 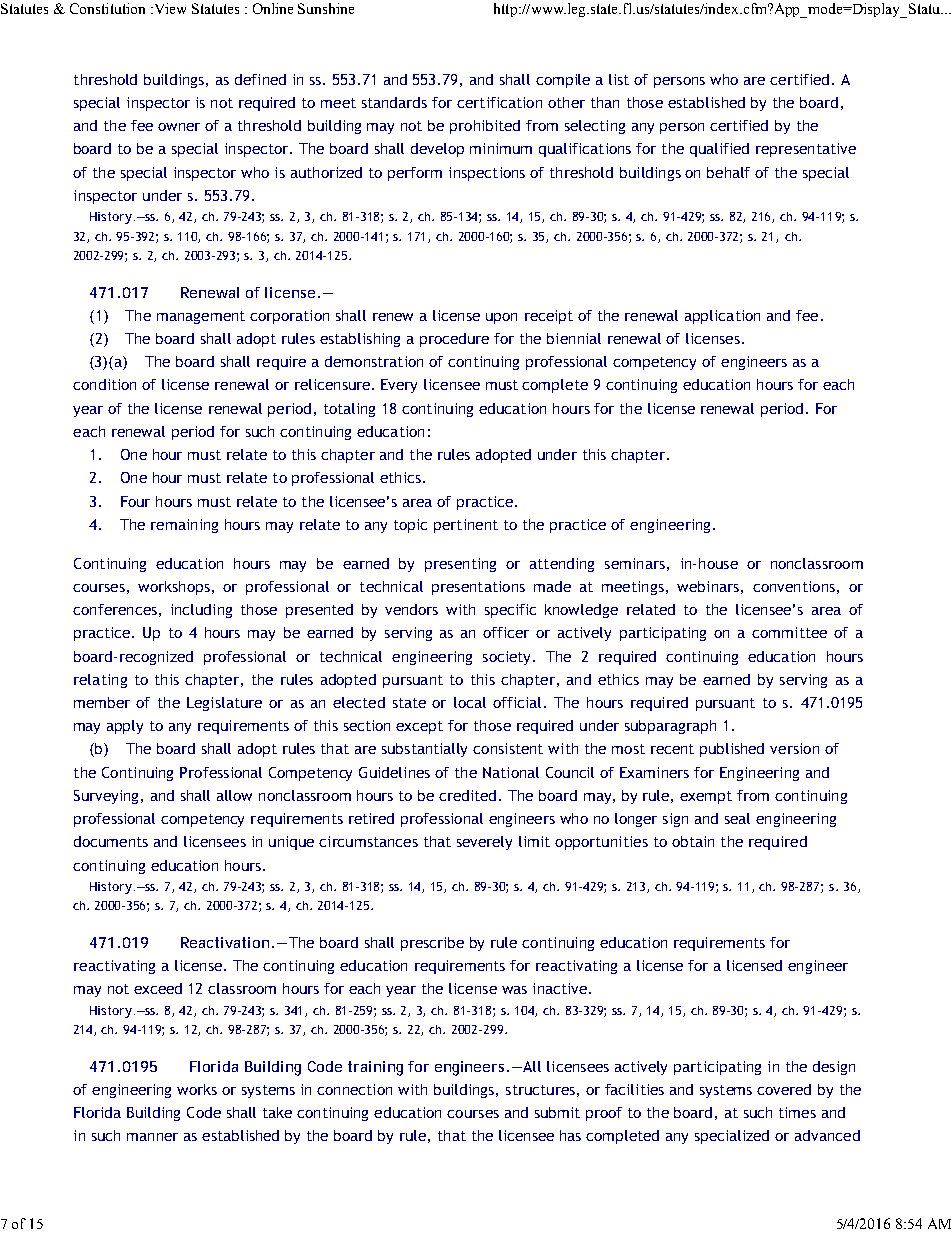 I want to click on including, so click(x=201, y=611).
